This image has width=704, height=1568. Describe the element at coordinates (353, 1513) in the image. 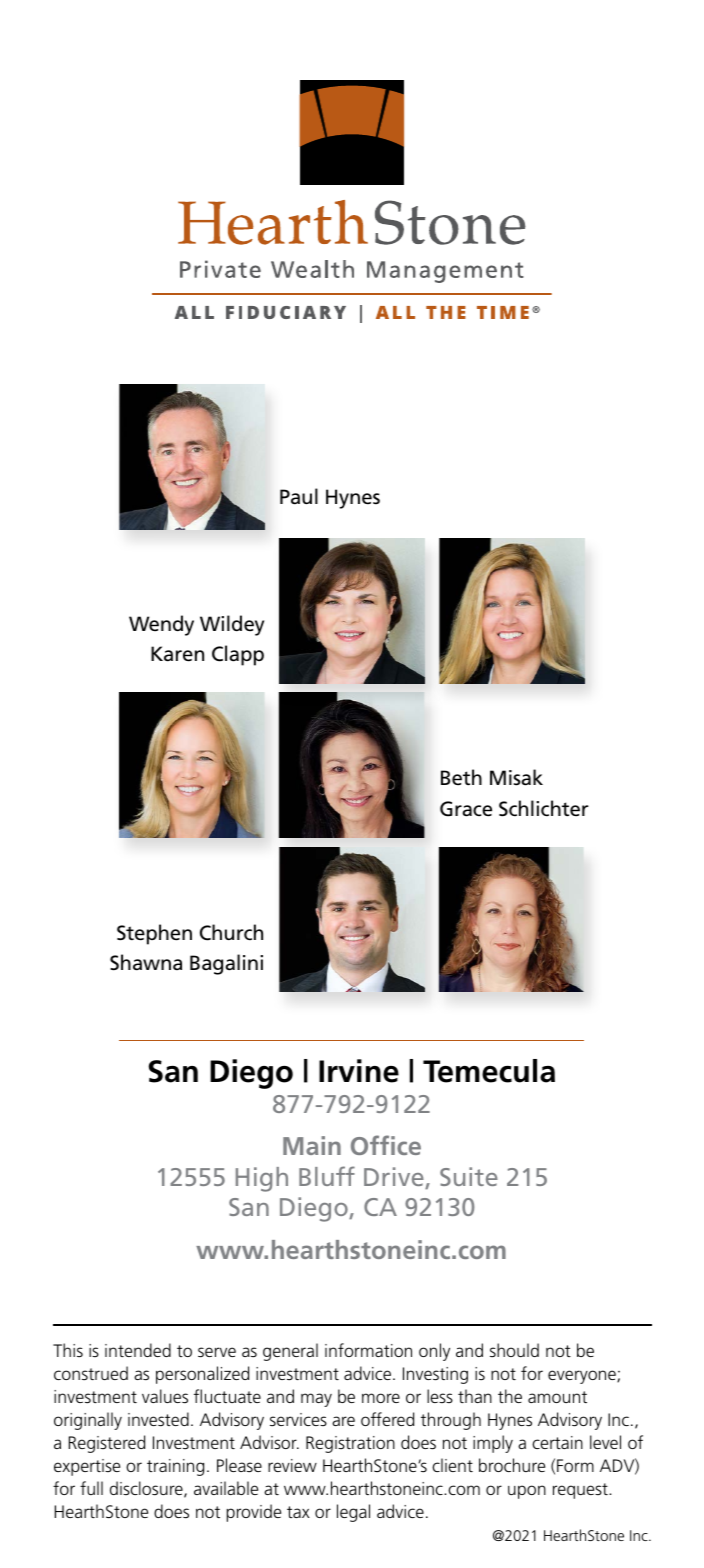

I see `legal` at that location.
